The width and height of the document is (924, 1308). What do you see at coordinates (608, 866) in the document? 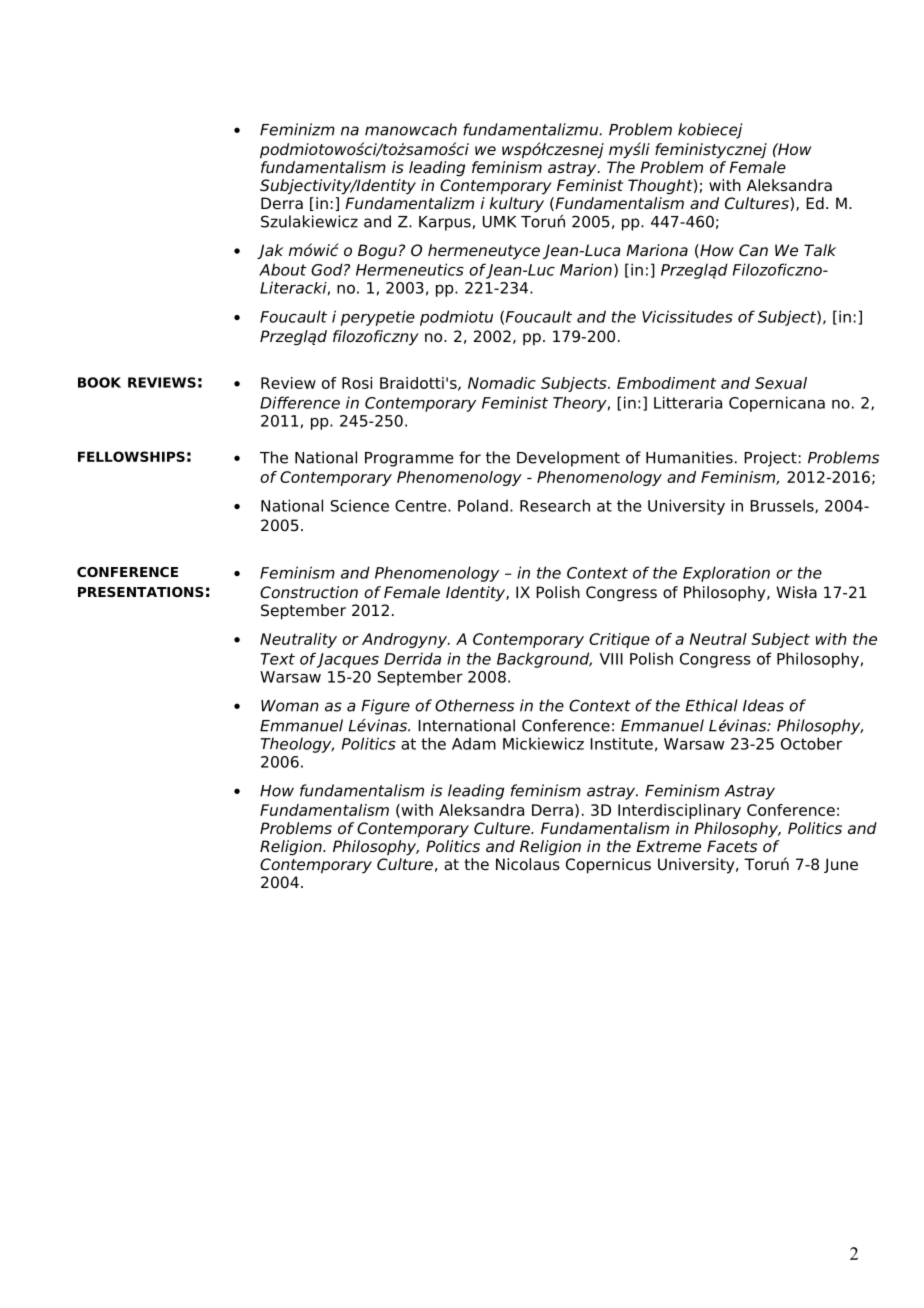
I see `Copernicus` at bounding box center [608, 866].
